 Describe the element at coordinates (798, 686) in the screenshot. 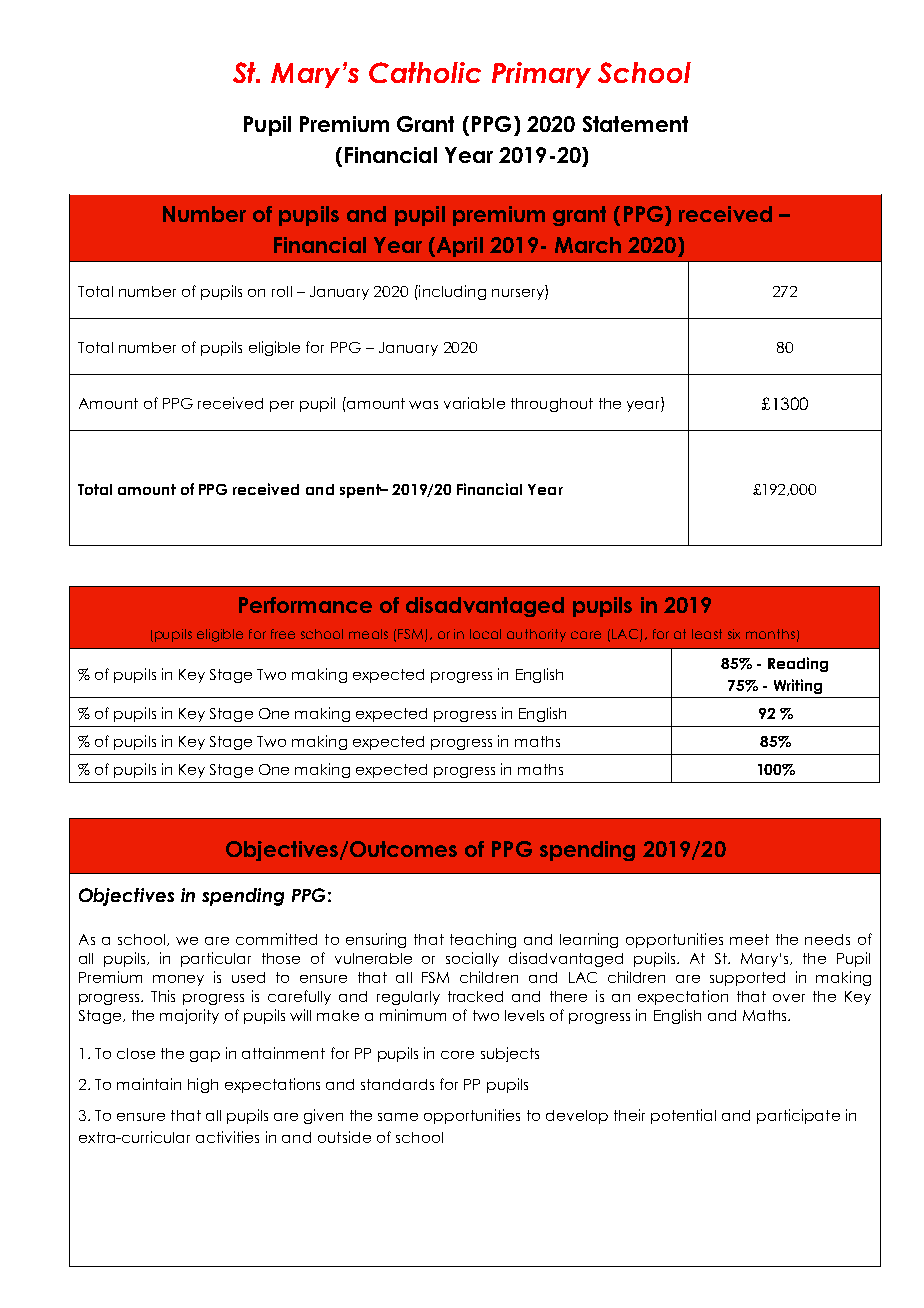

I see `Writing` at that location.
